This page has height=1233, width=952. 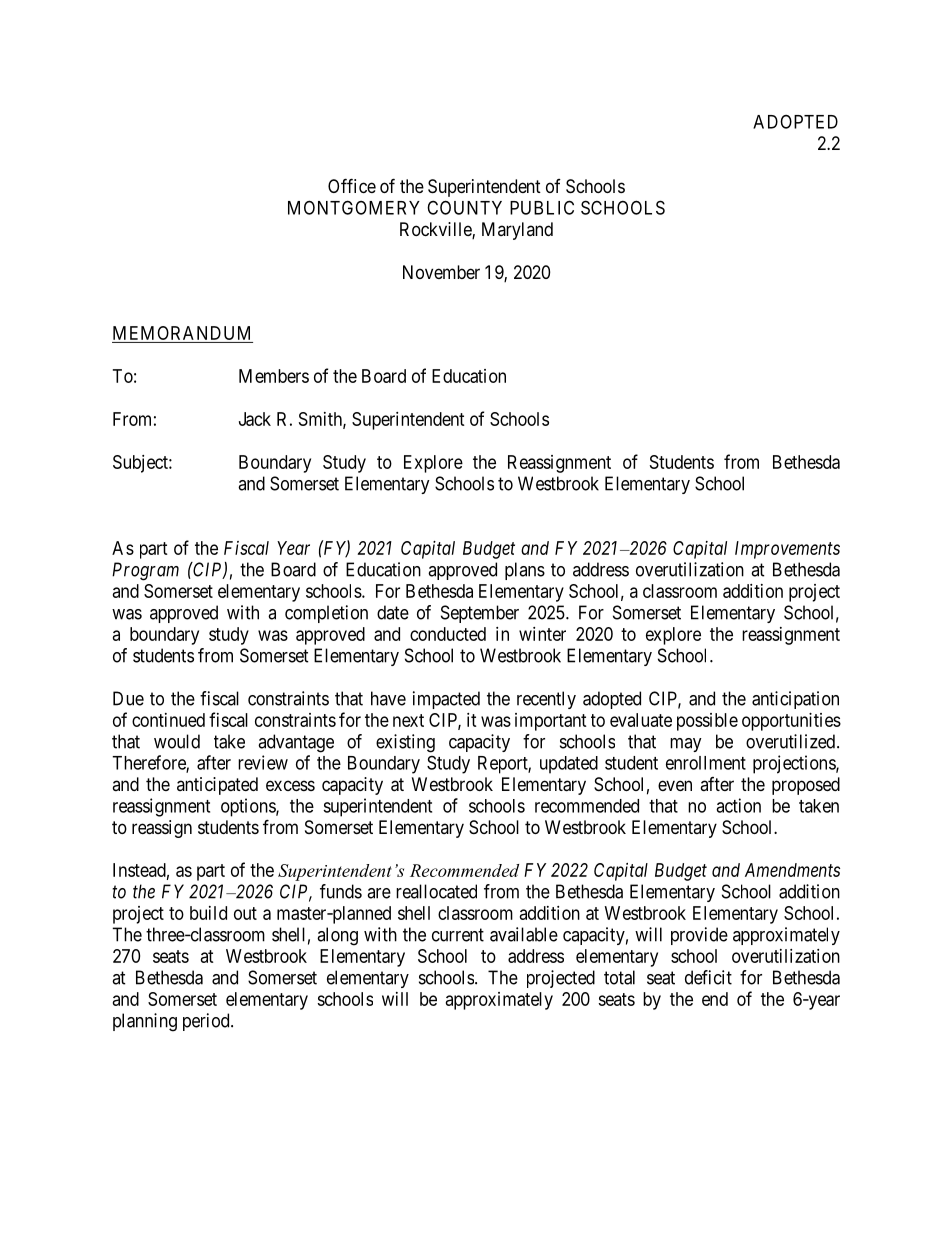 What do you see at coordinates (542, 634) in the page?
I see `winter` at bounding box center [542, 634].
